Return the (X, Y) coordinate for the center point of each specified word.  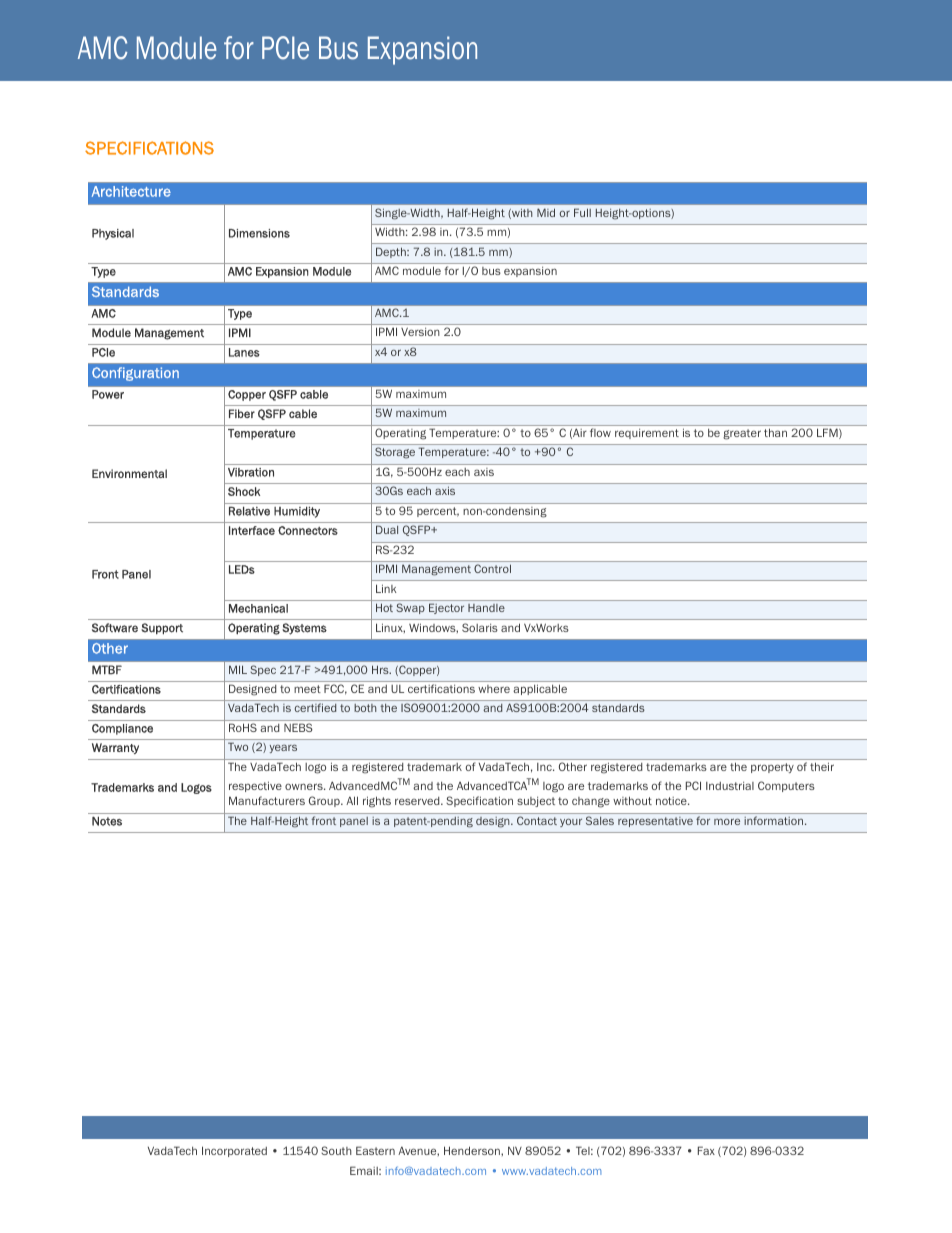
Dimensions (259, 233)
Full (582, 212)
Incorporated (234, 1151)
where (494, 689)
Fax (706, 1150)
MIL (238, 669)
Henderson (473, 1150)
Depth (392, 252)
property (772, 768)
